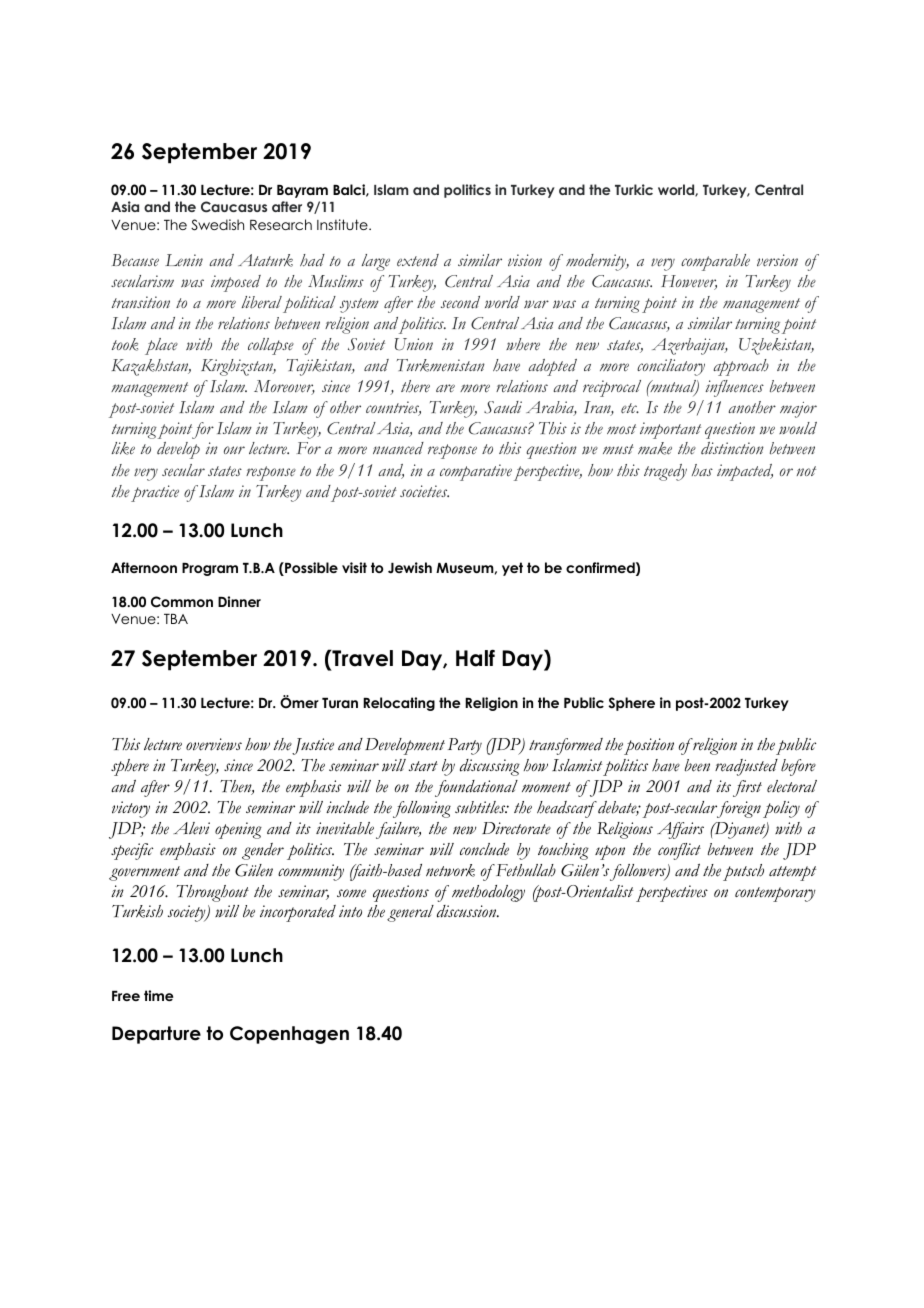 The height and width of the image is (1308, 924). I want to click on opening, so click(238, 830).
